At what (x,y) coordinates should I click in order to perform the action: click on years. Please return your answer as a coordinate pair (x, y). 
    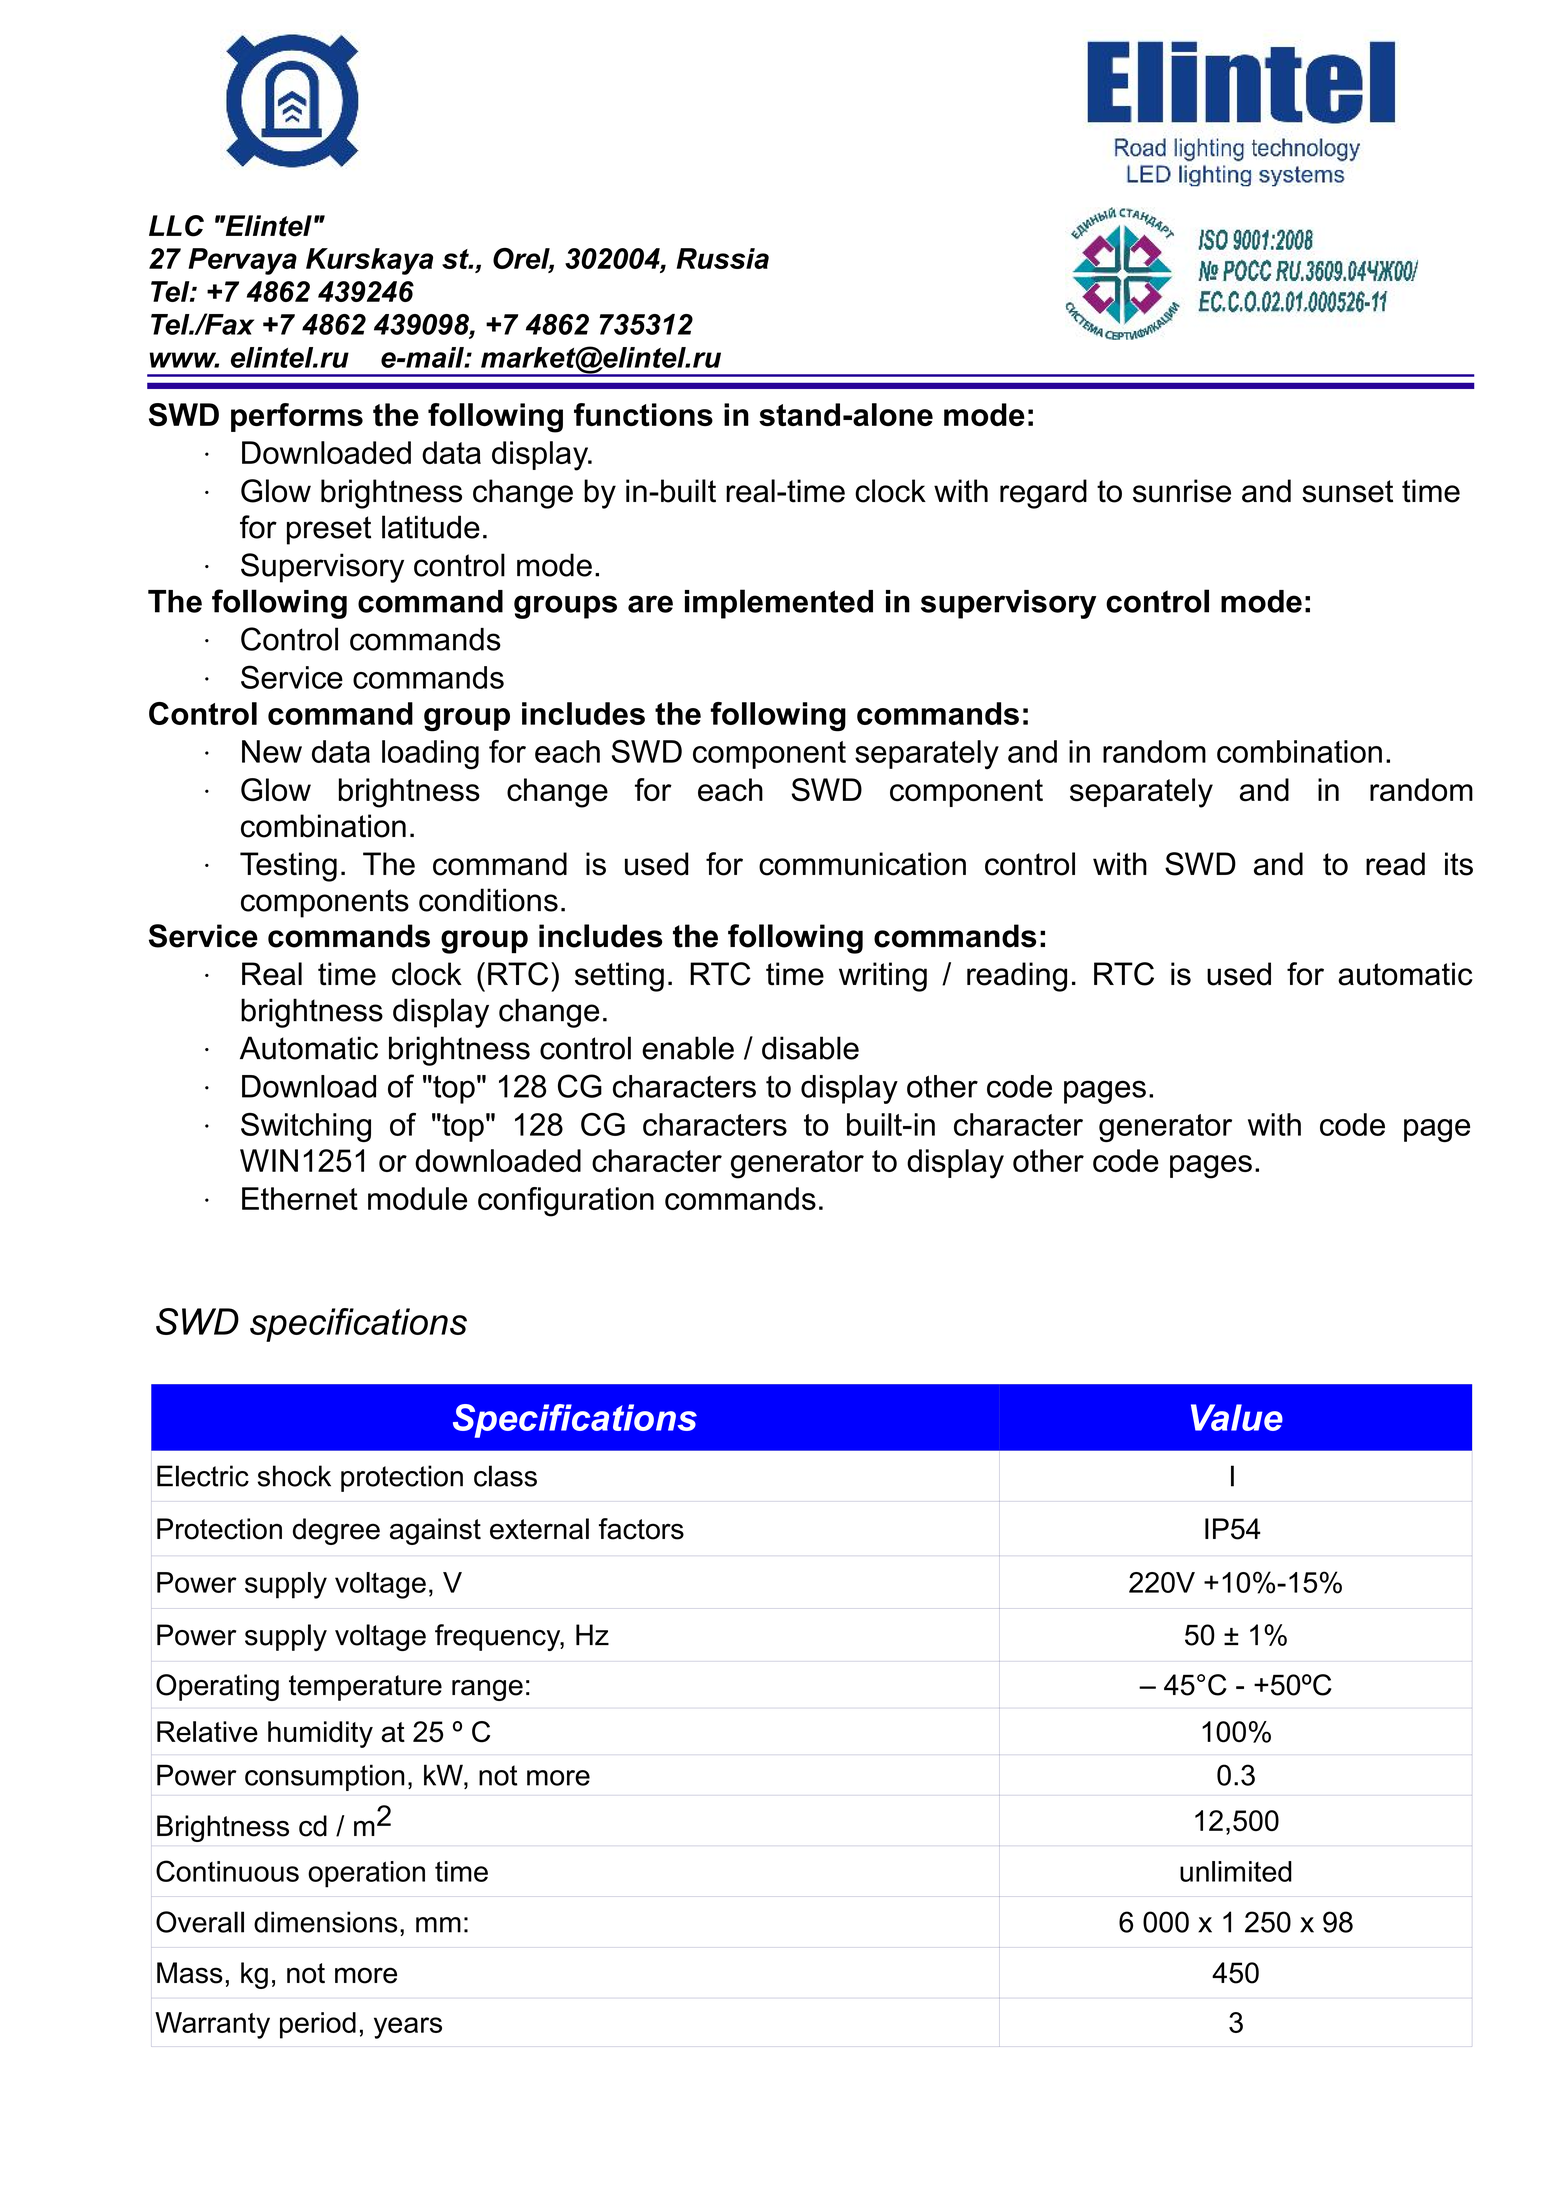
    Looking at the image, I should click on (408, 2028).
